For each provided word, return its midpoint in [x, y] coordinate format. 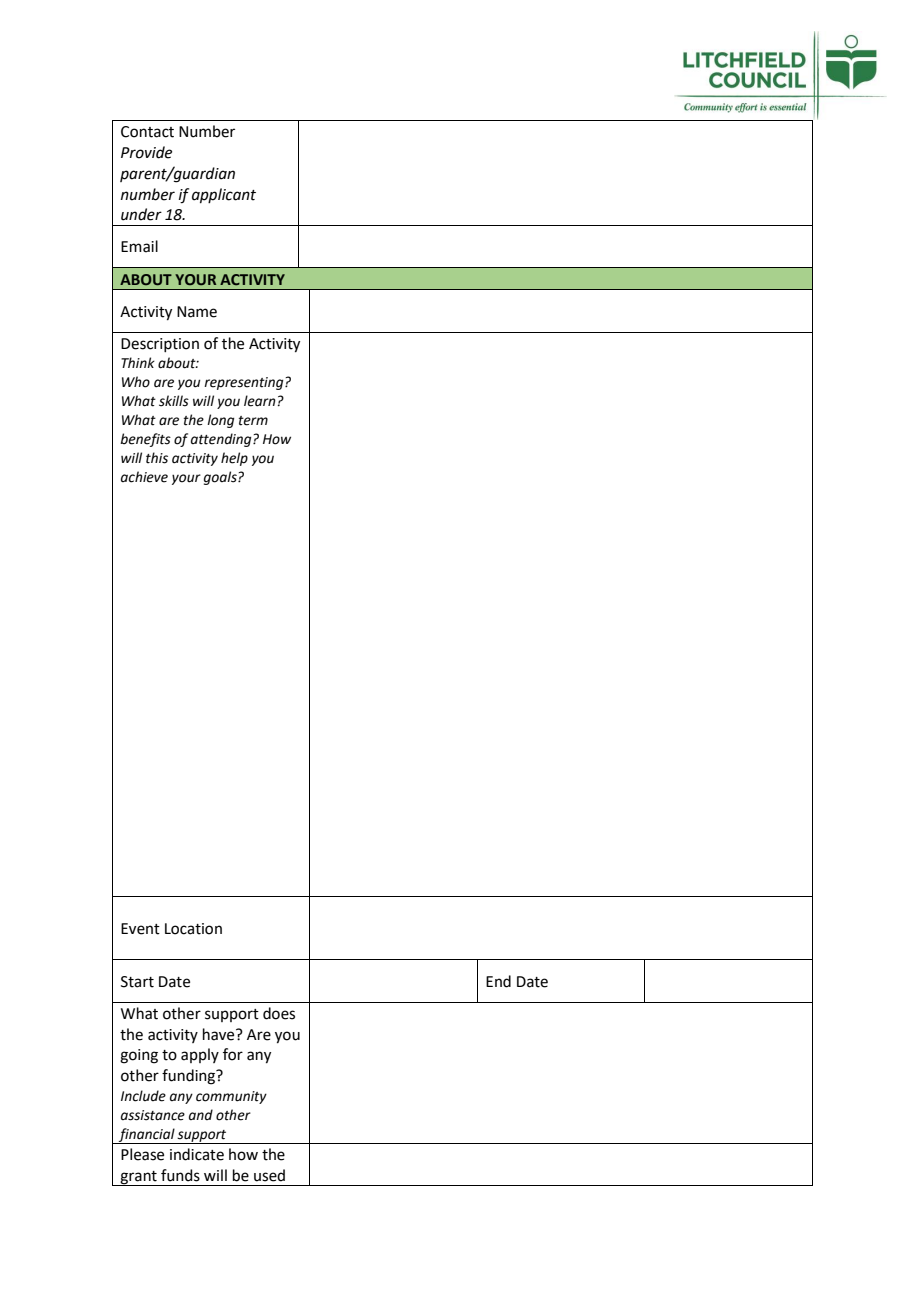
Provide [146, 152]
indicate [197, 1154]
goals [221, 478]
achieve [144, 477]
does [279, 1013]
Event [140, 929]
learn [260, 401]
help [234, 459]
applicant [224, 195]
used [269, 1175]
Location [193, 929]
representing [245, 383]
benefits [145, 440]
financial [147, 1136]
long [220, 421]
